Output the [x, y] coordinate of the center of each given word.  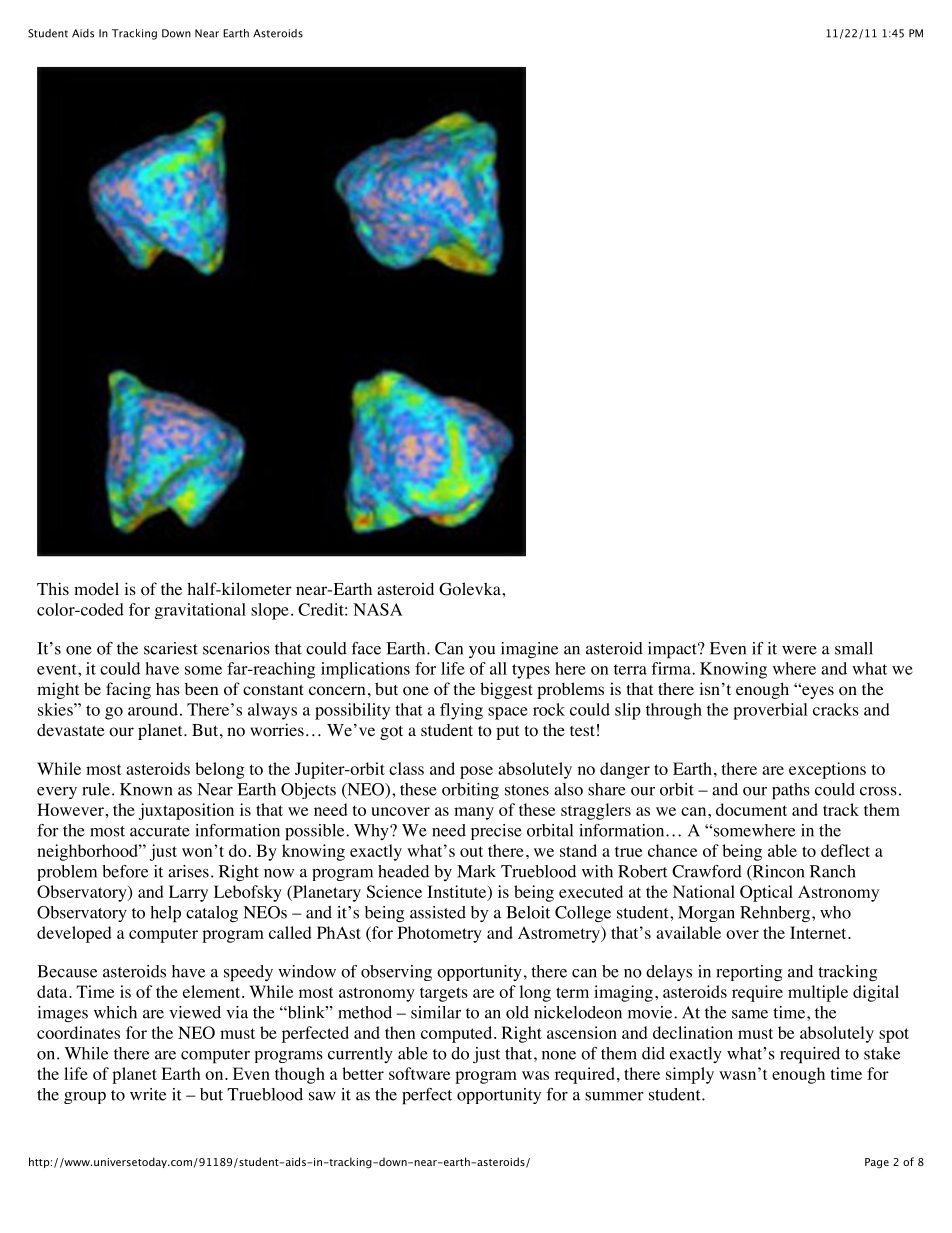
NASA [378, 609]
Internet [819, 932]
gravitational [200, 611]
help [165, 914]
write [148, 1094]
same [750, 1014]
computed [458, 1034]
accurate [160, 831]
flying [461, 711]
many [474, 813]
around [153, 709]
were [799, 650]
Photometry [440, 934]
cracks [836, 709]
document [751, 809]
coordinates [78, 1032]
